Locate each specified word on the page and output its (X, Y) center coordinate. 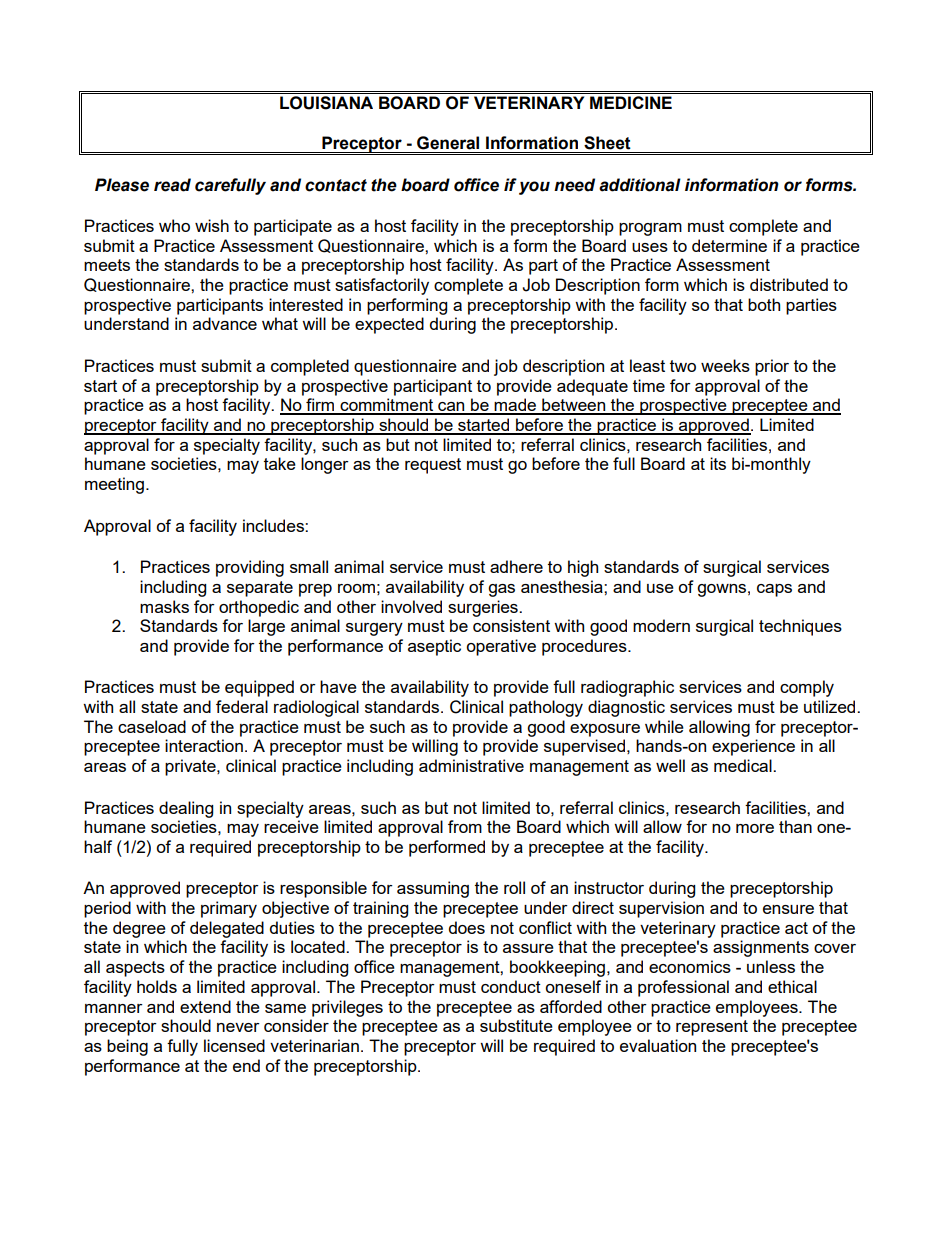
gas (501, 590)
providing (250, 568)
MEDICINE (631, 102)
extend (205, 1006)
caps (774, 590)
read (172, 185)
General (448, 143)
